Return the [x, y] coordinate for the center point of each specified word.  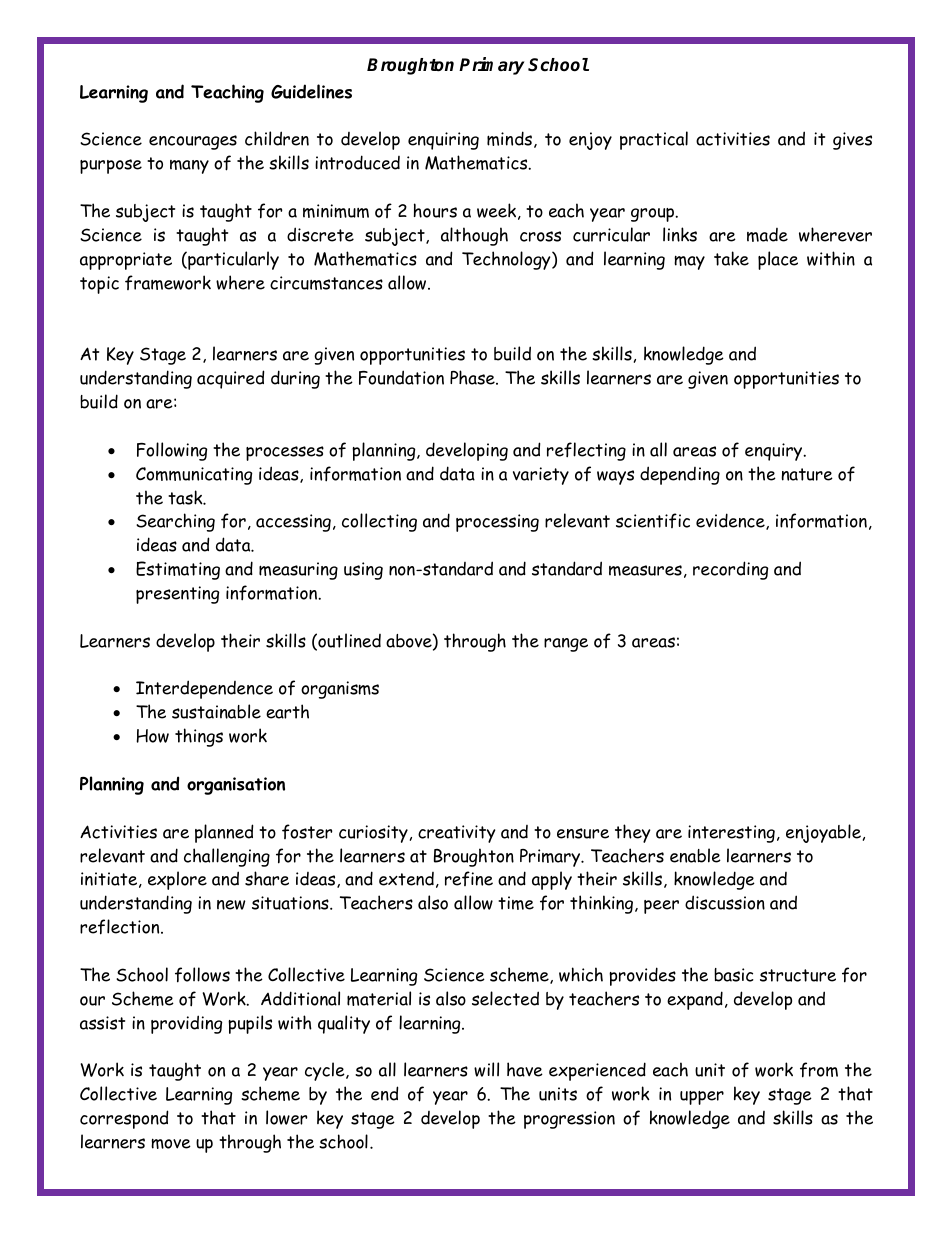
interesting [731, 834]
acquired [230, 379]
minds [509, 138]
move [171, 1143]
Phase [473, 377]
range [566, 645]
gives [852, 141]
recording [730, 570]
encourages [193, 142]
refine [469, 878]
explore [177, 880]
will [486, 1069]
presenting [177, 595]
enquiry [775, 452]
